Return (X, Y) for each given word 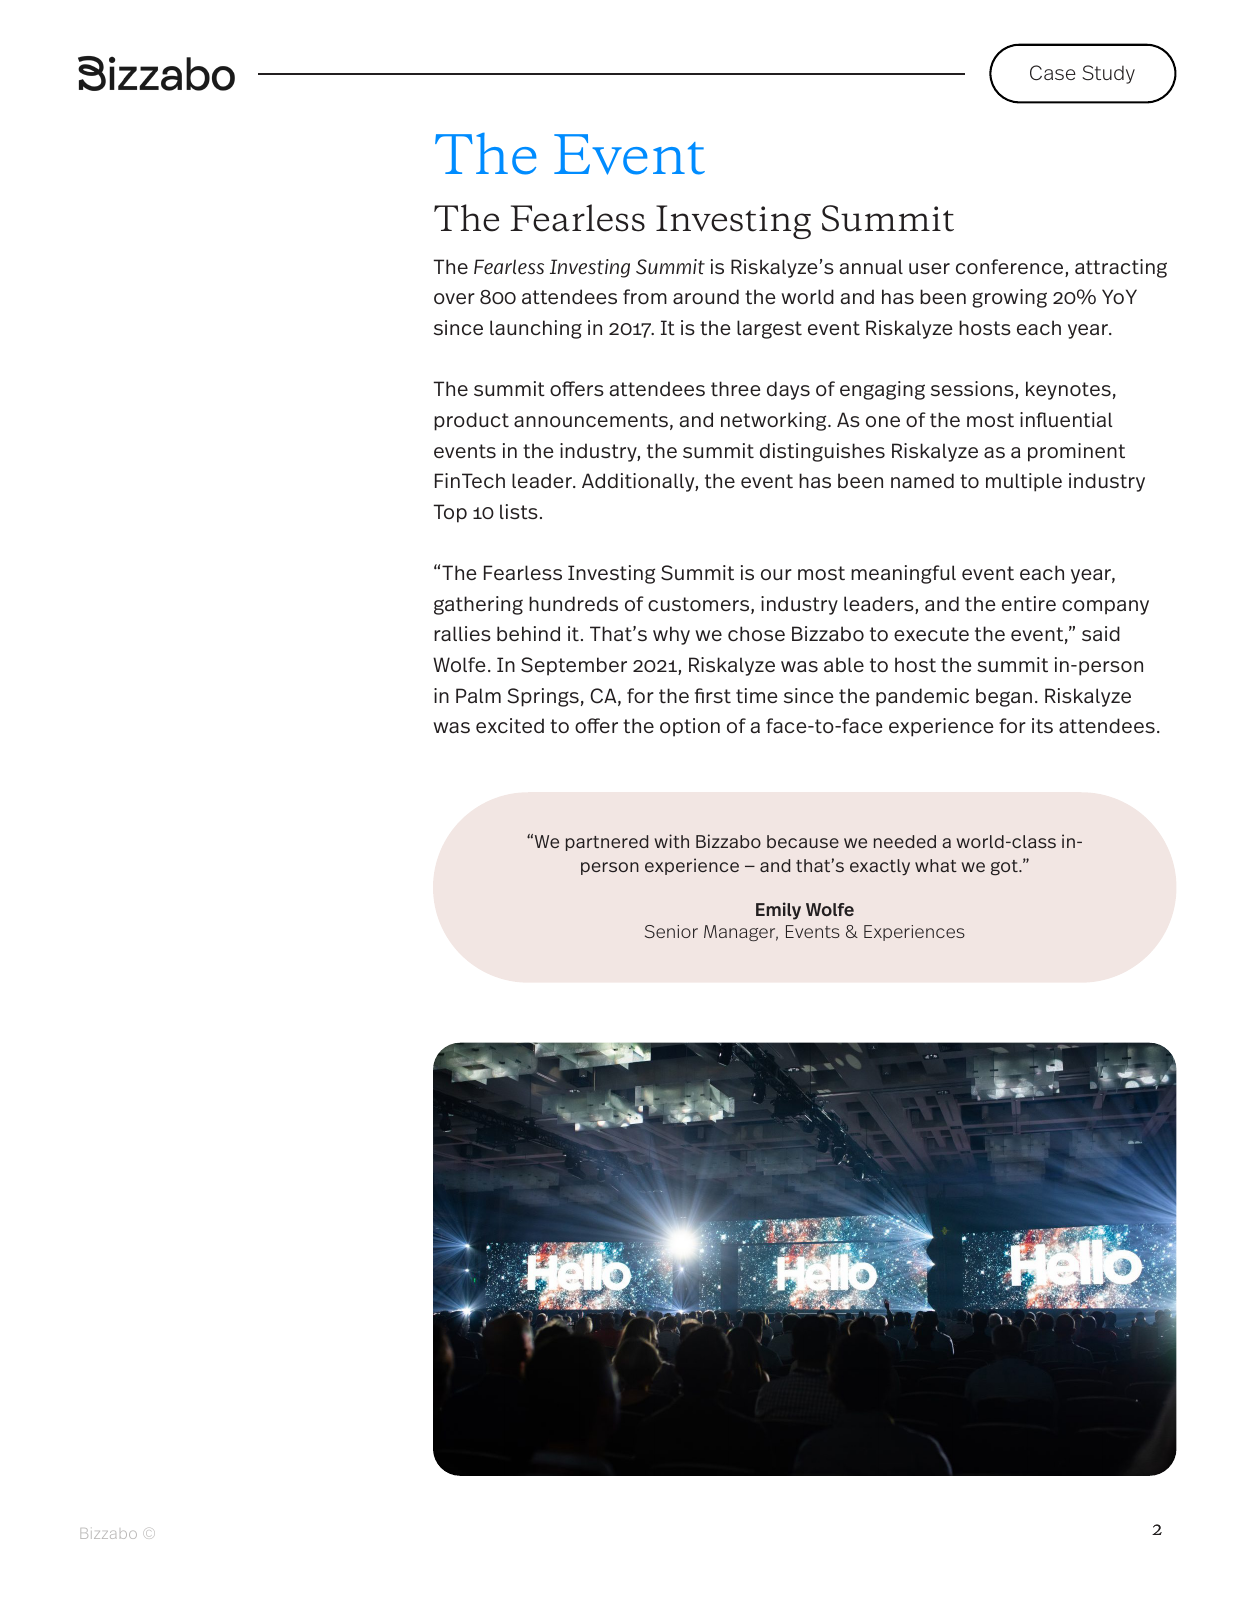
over (454, 298)
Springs (543, 697)
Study (1108, 74)
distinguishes (822, 452)
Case (1053, 73)
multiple (1024, 482)
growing (1009, 298)
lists (519, 511)
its (1042, 725)
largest (769, 329)
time (757, 695)
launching (536, 329)
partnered (607, 843)
